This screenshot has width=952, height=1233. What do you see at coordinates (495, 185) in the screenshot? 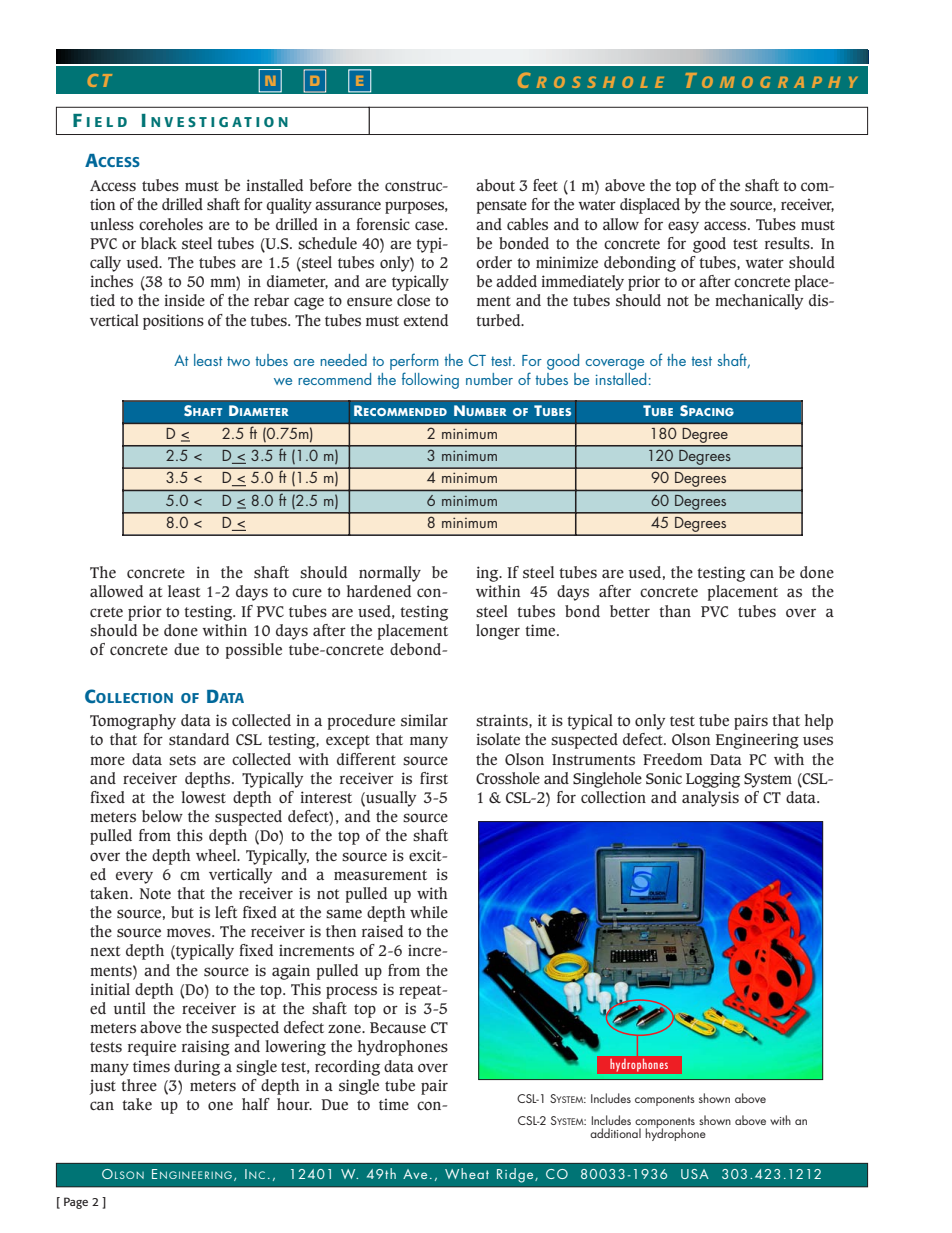
I see `about` at bounding box center [495, 185].
